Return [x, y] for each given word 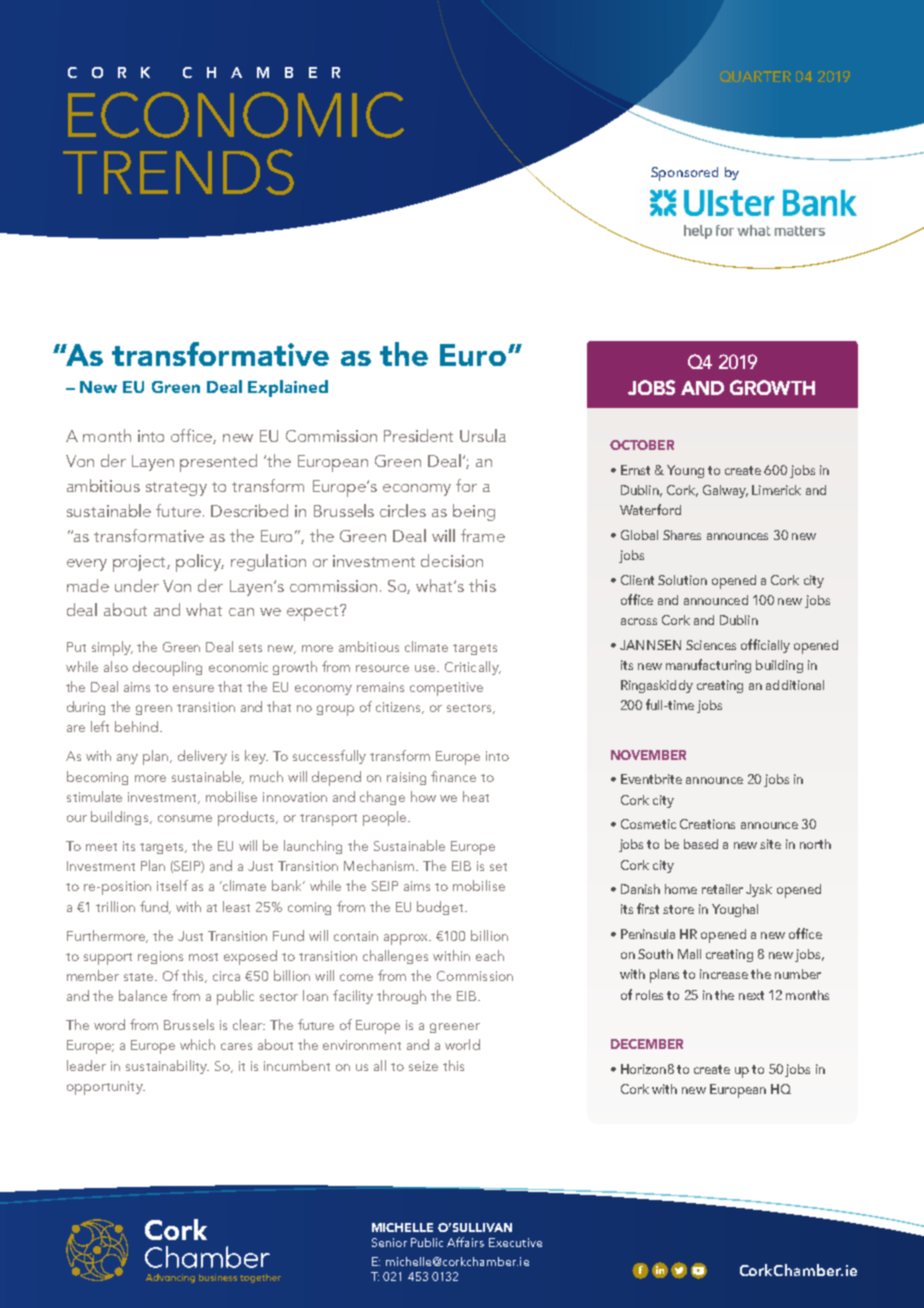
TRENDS [178, 172]
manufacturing [708, 666]
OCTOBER [642, 445]
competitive [446, 689]
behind [138, 726]
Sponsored [684, 174]
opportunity [106, 1088]
